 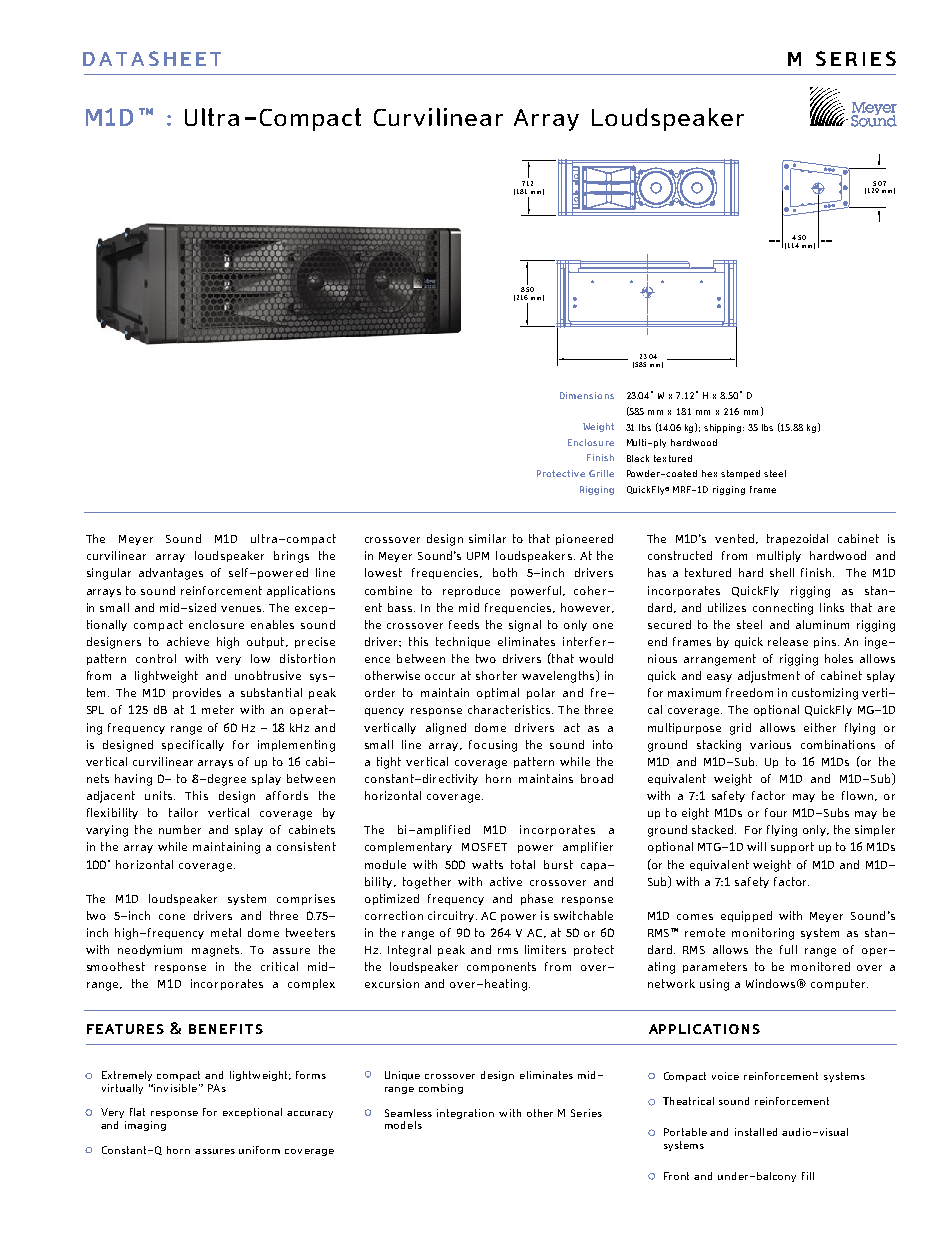 What do you see at coordinates (776, 812) in the document?
I see `four` at bounding box center [776, 812].
